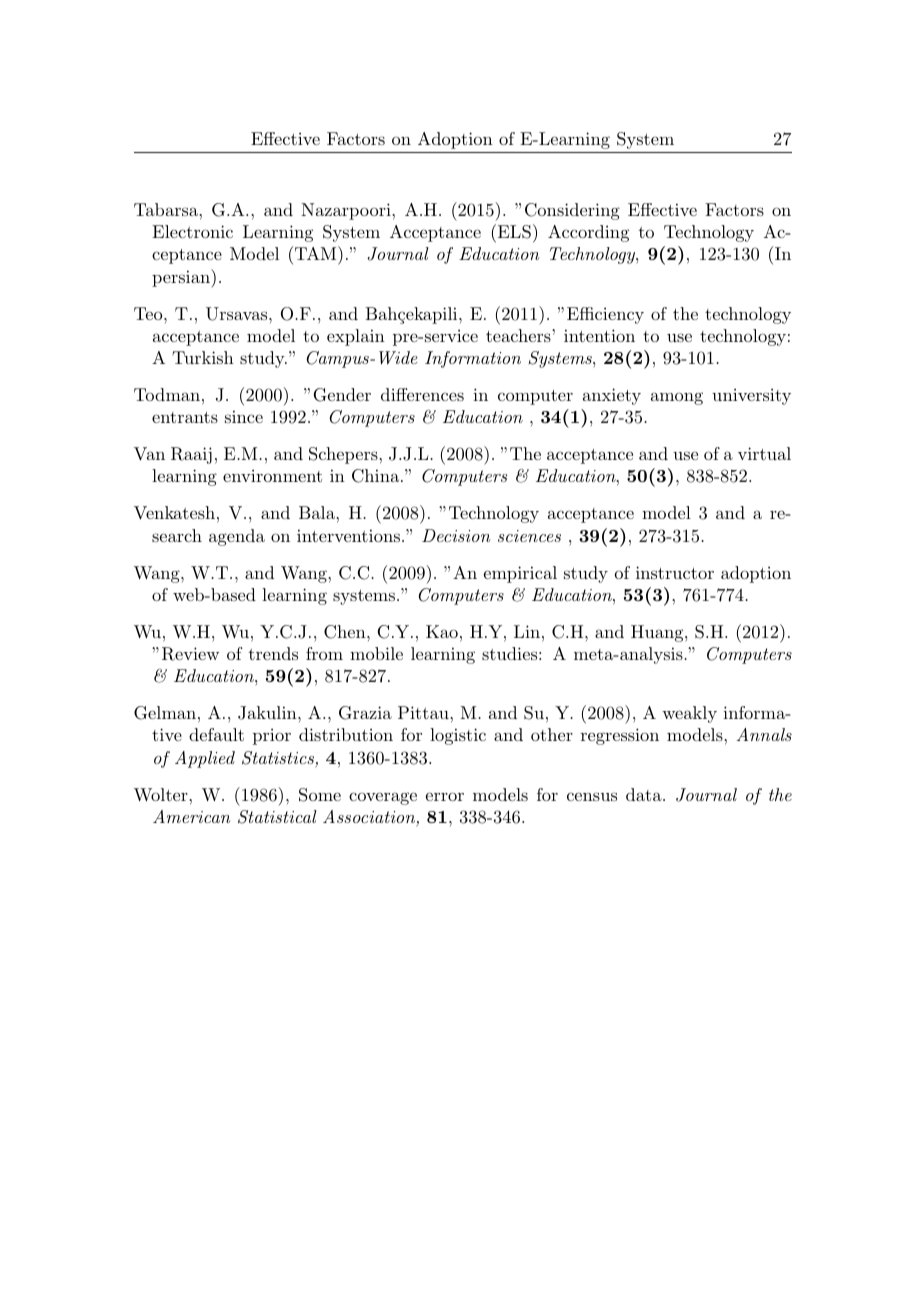  I want to click on Review, so click(190, 654).
